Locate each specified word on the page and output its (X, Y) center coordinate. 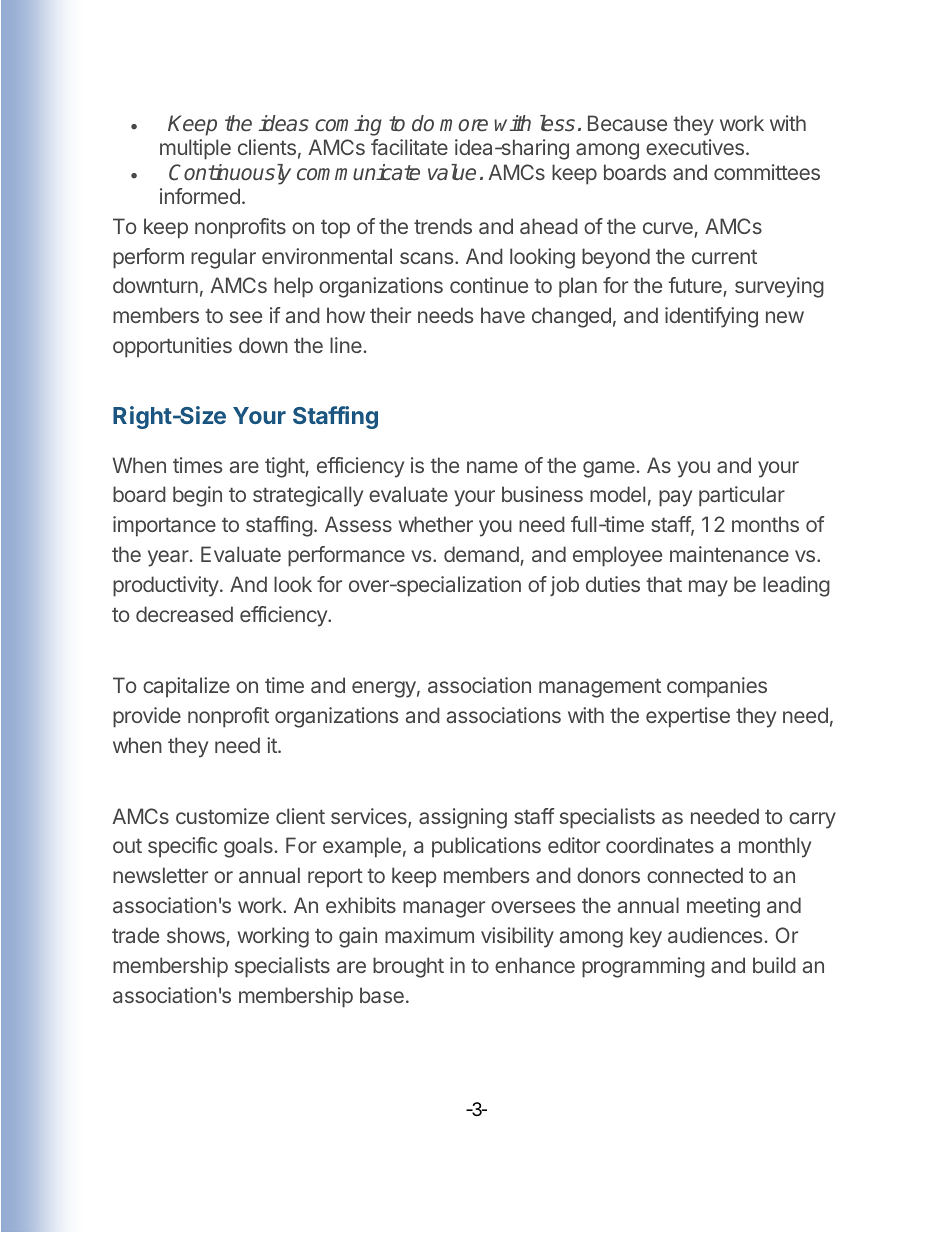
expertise (688, 717)
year (169, 558)
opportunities (172, 347)
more (464, 125)
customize (222, 816)
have (503, 315)
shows (196, 935)
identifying (711, 317)
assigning (463, 818)
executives (695, 147)
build (774, 965)
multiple (195, 149)
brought (408, 967)
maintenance (729, 554)
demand (482, 556)
